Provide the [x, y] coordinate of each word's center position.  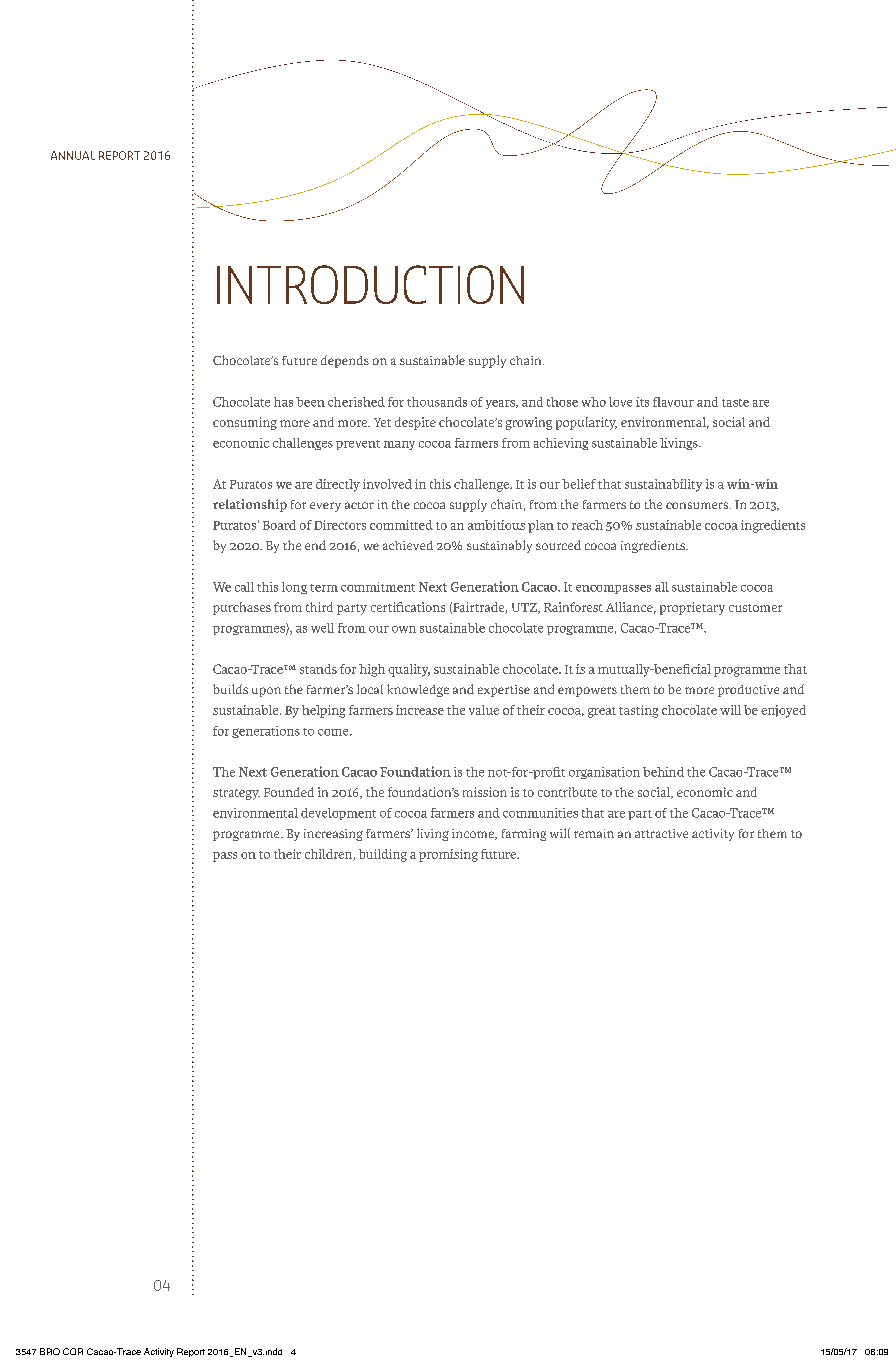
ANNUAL [73, 155]
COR [73, 1351]
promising [448, 855]
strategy [236, 794]
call [244, 587]
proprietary [692, 608]
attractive [661, 833]
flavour [673, 402]
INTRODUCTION [370, 284]
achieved [408, 545]
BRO [50, 1351]
